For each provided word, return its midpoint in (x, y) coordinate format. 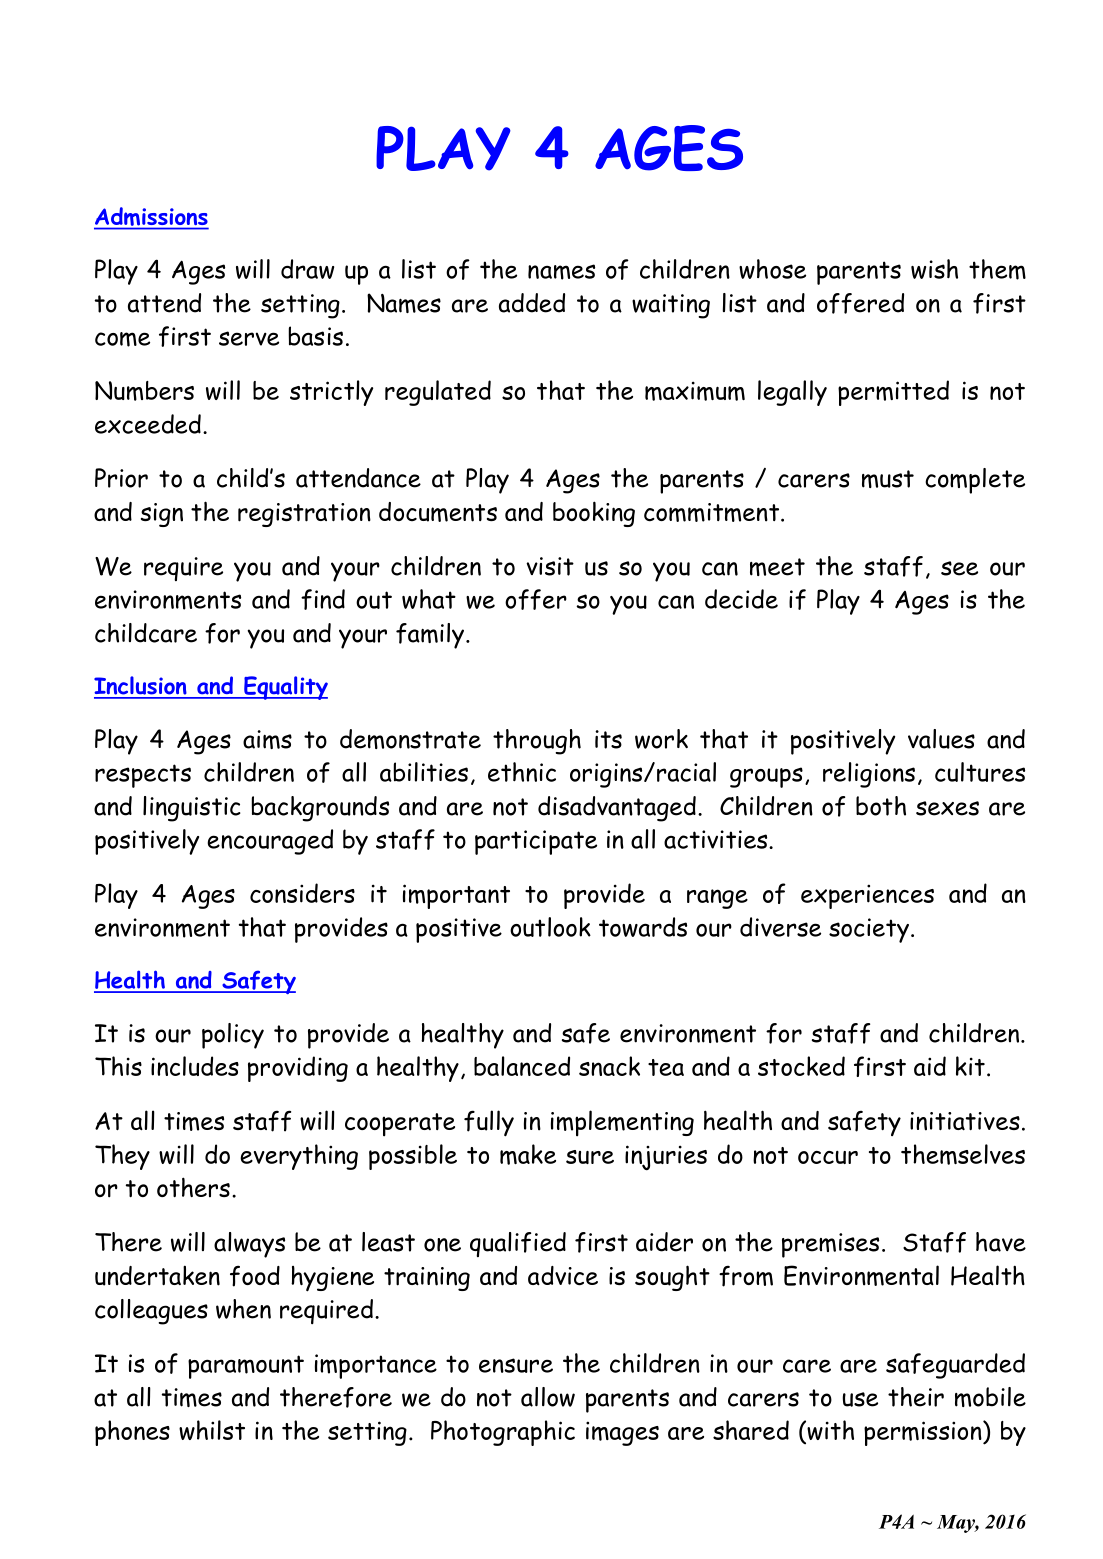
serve (249, 338)
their (916, 1397)
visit (550, 566)
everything (299, 1157)
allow (548, 1397)
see (959, 568)
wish (934, 269)
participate (536, 842)
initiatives (965, 1121)
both (881, 806)
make (528, 1154)
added (532, 303)
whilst (212, 1430)
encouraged (270, 842)
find (323, 599)
